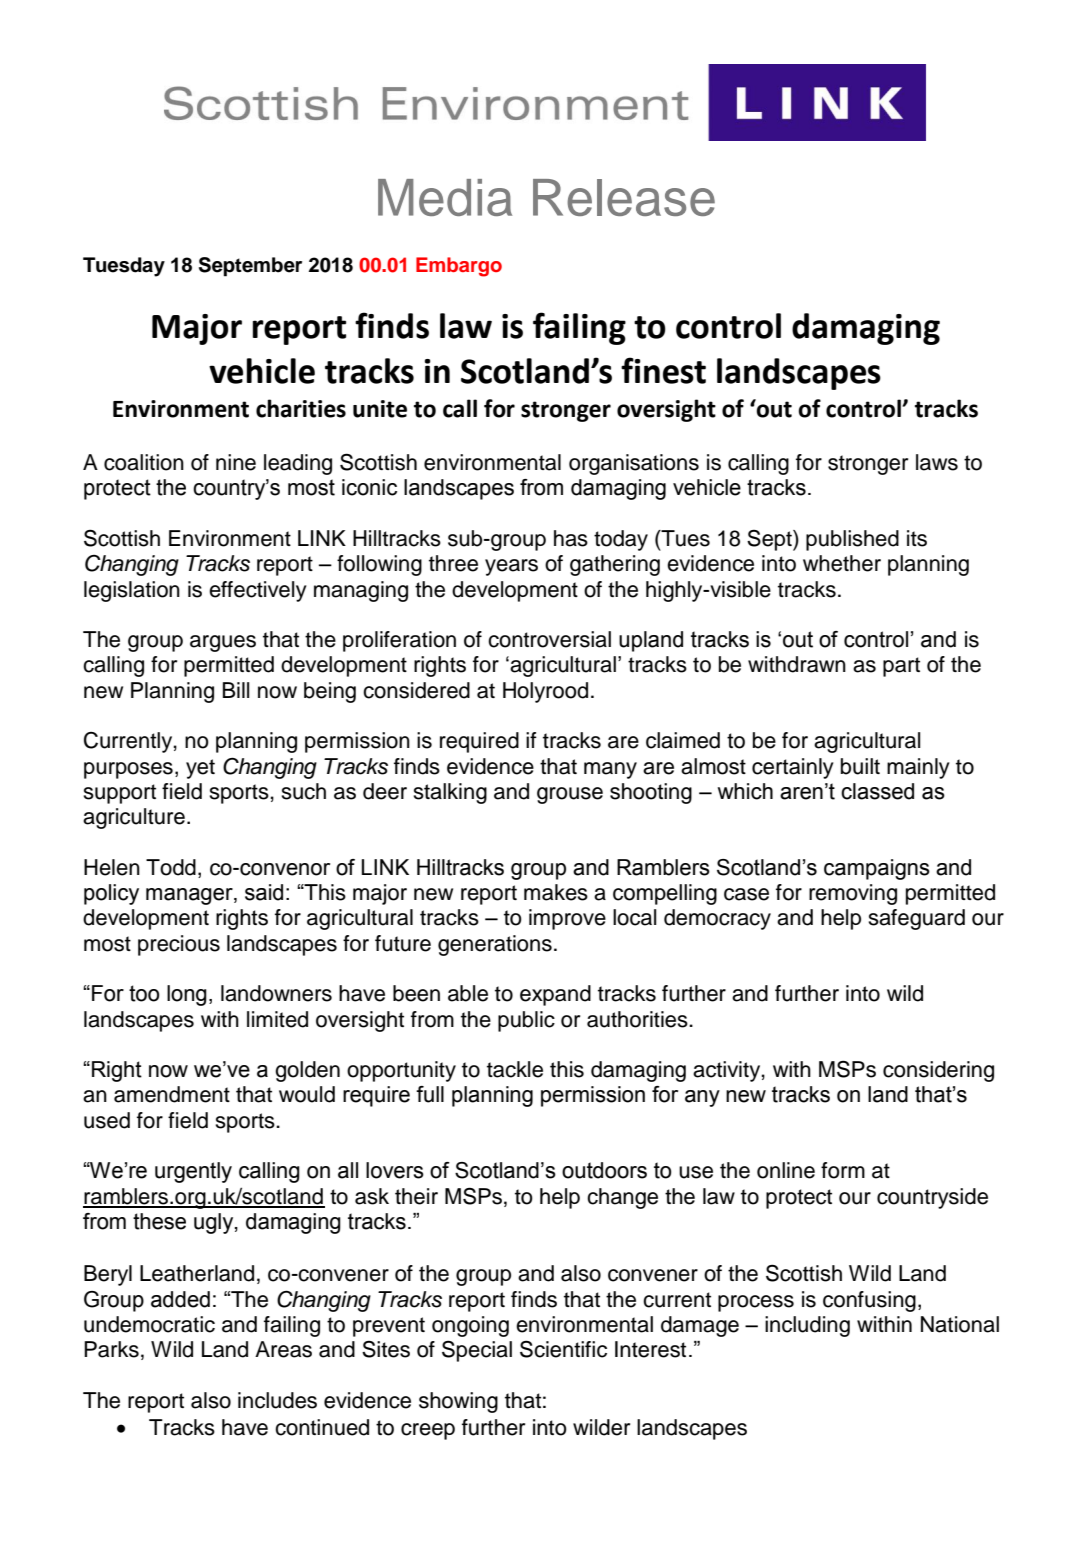 This screenshot has width=1091, height=1543. I want to click on includes, so click(277, 1400).
